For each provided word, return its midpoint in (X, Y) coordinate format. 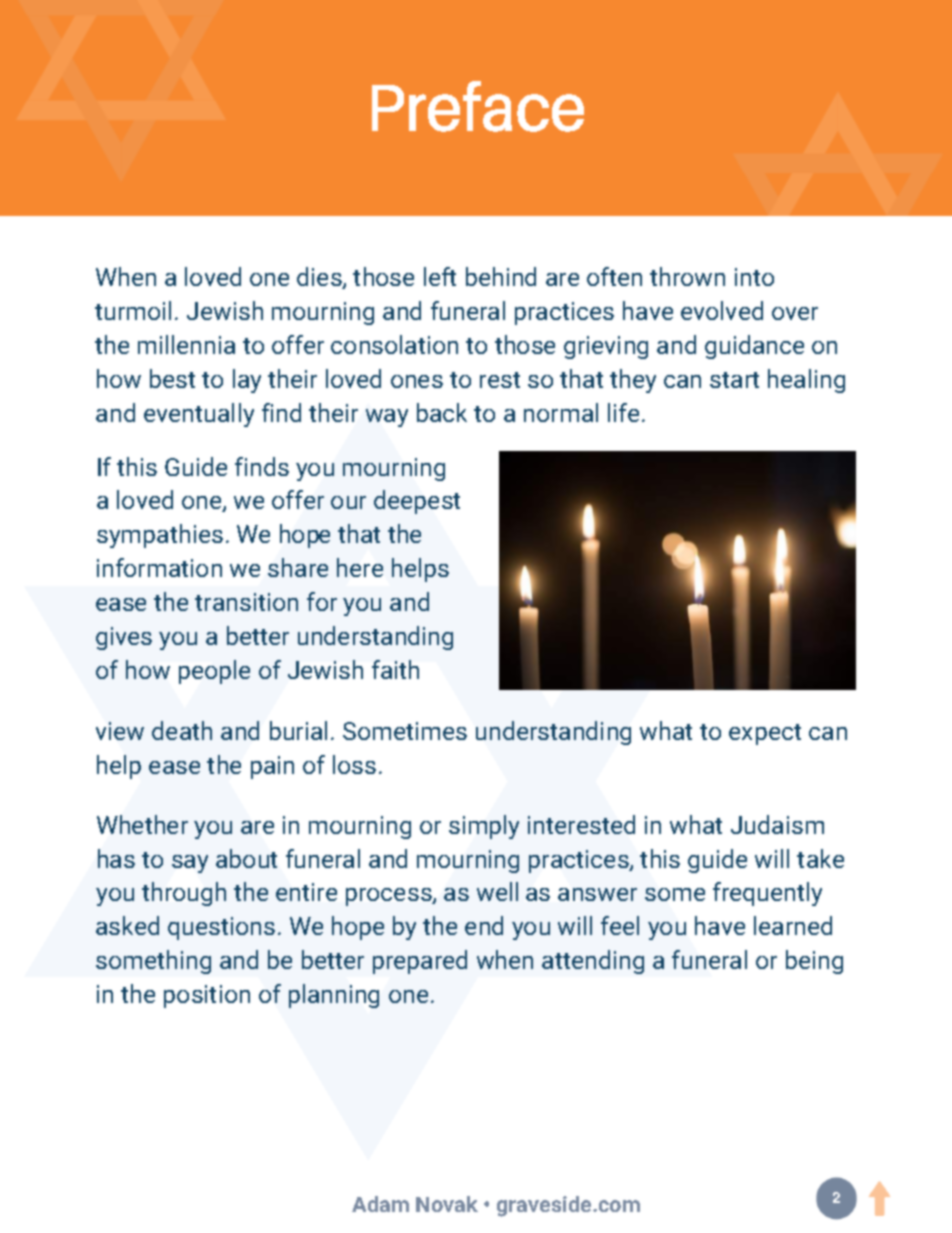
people (214, 672)
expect (765, 734)
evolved (722, 310)
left (440, 276)
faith (395, 669)
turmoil (133, 310)
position (207, 996)
